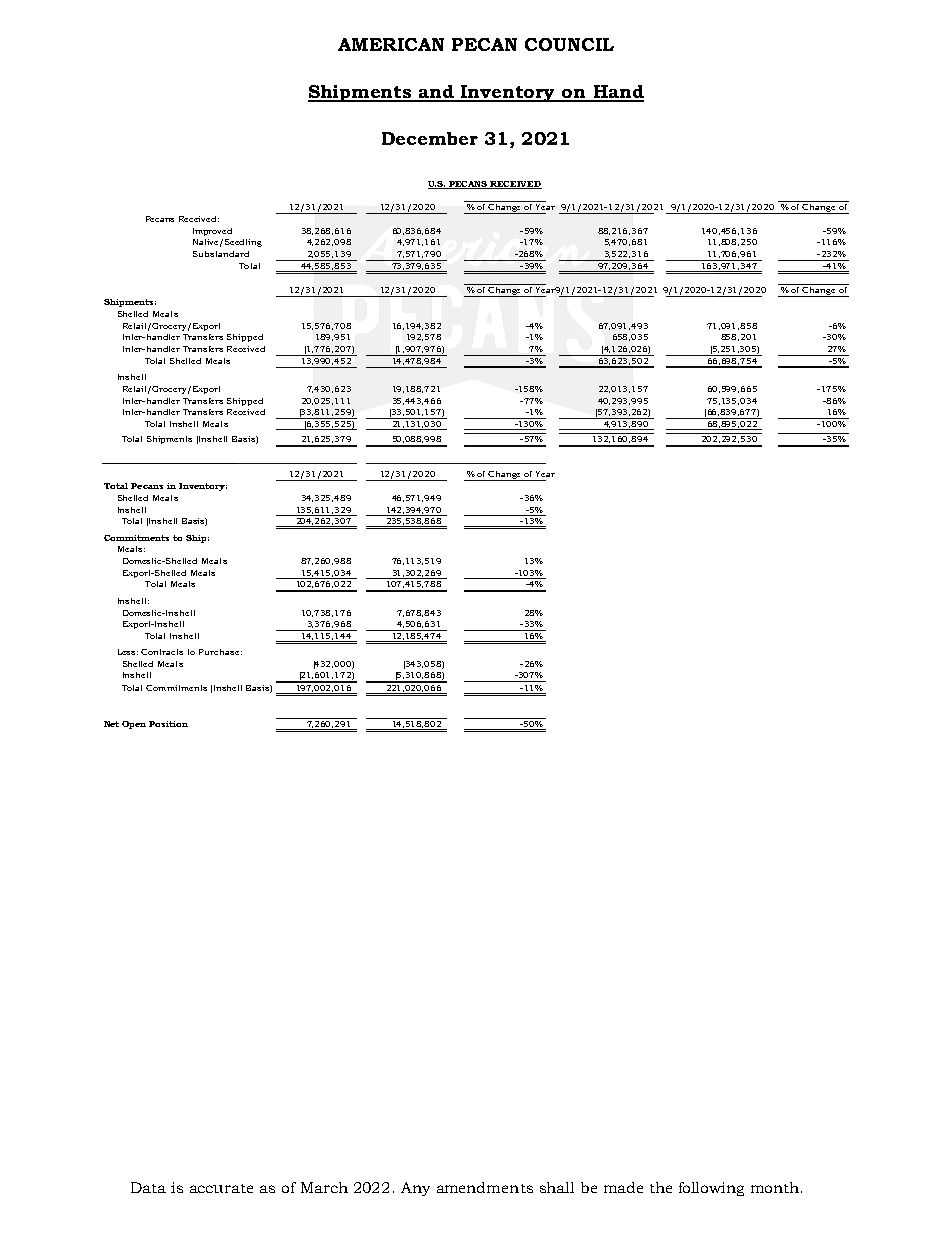  Describe the element at coordinates (221, 254) in the screenshot. I see `Substandard` at that location.
